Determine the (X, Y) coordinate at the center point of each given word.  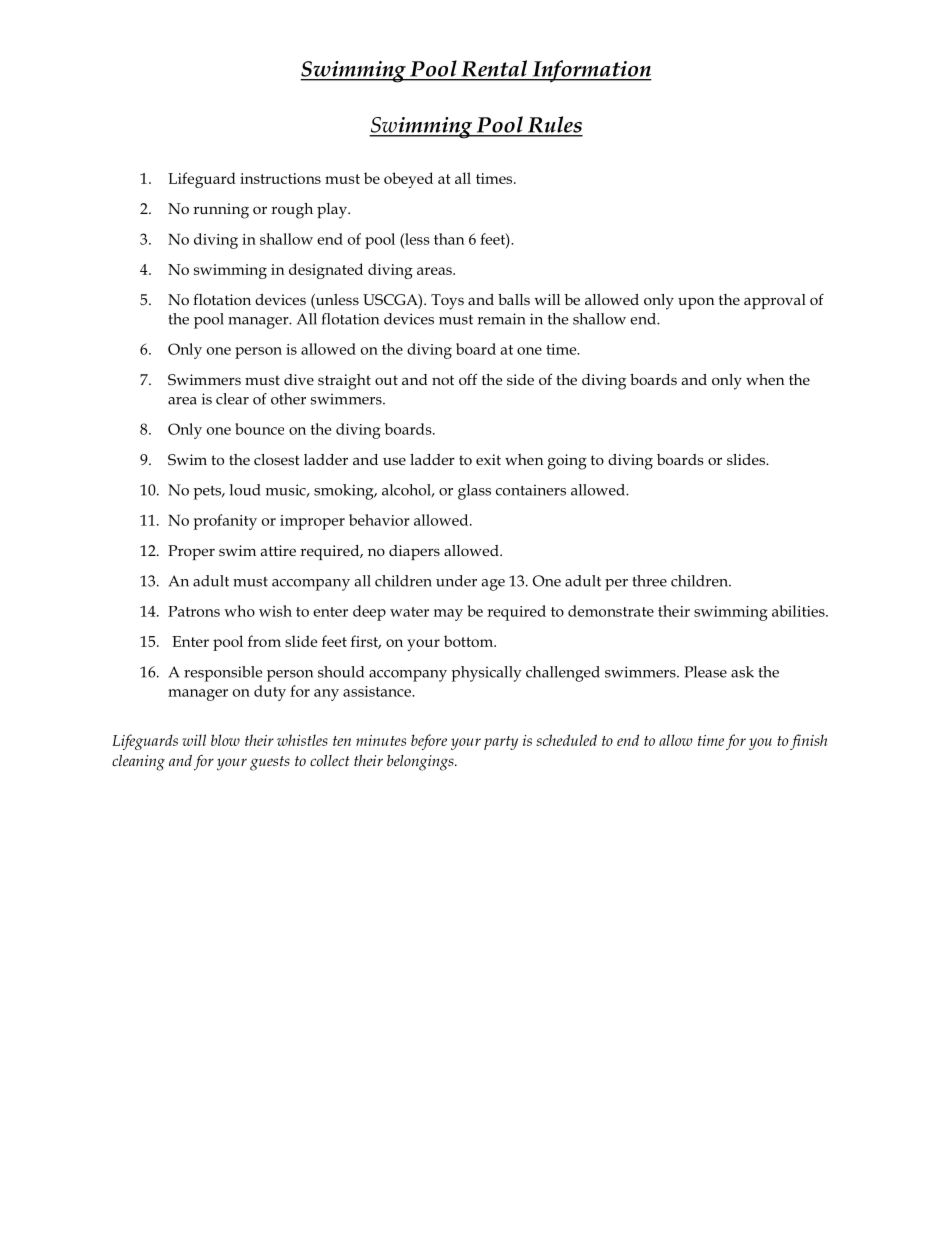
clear (232, 399)
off (468, 379)
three (649, 581)
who (239, 611)
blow (225, 740)
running (221, 211)
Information (591, 71)
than (449, 239)
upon (696, 303)
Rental (494, 68)
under (456, 581)
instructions (280, 178)
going (567, 462)
